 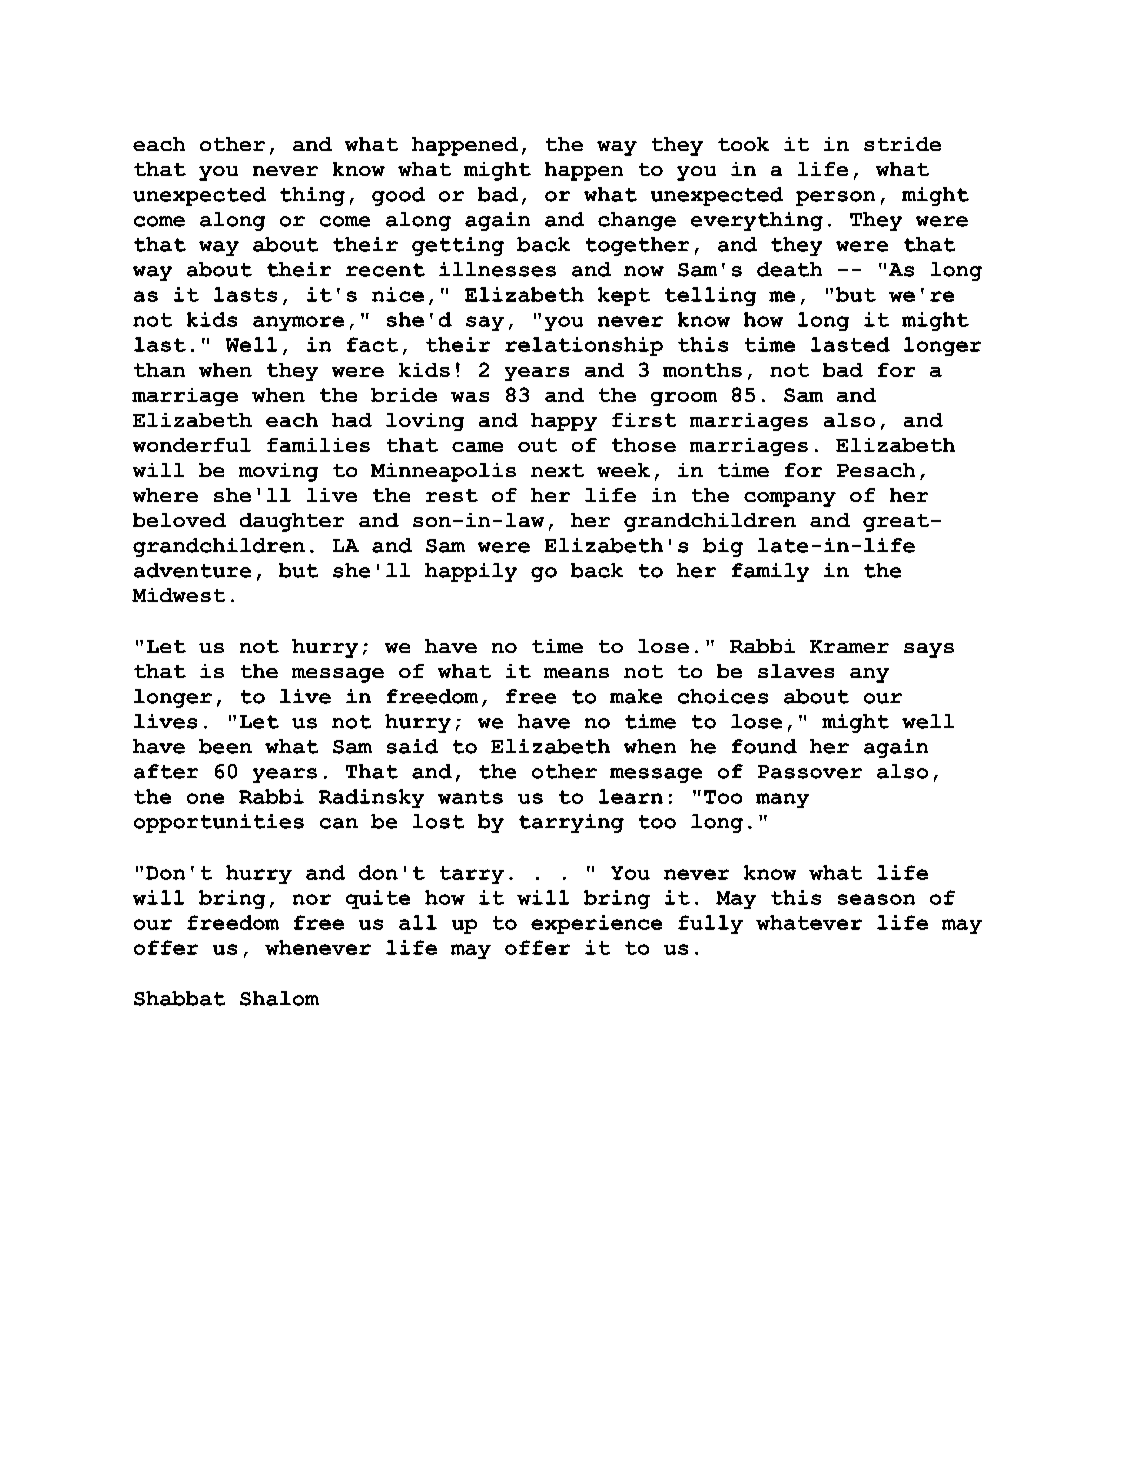 I want to click on change, so click(x=637, y=221).
